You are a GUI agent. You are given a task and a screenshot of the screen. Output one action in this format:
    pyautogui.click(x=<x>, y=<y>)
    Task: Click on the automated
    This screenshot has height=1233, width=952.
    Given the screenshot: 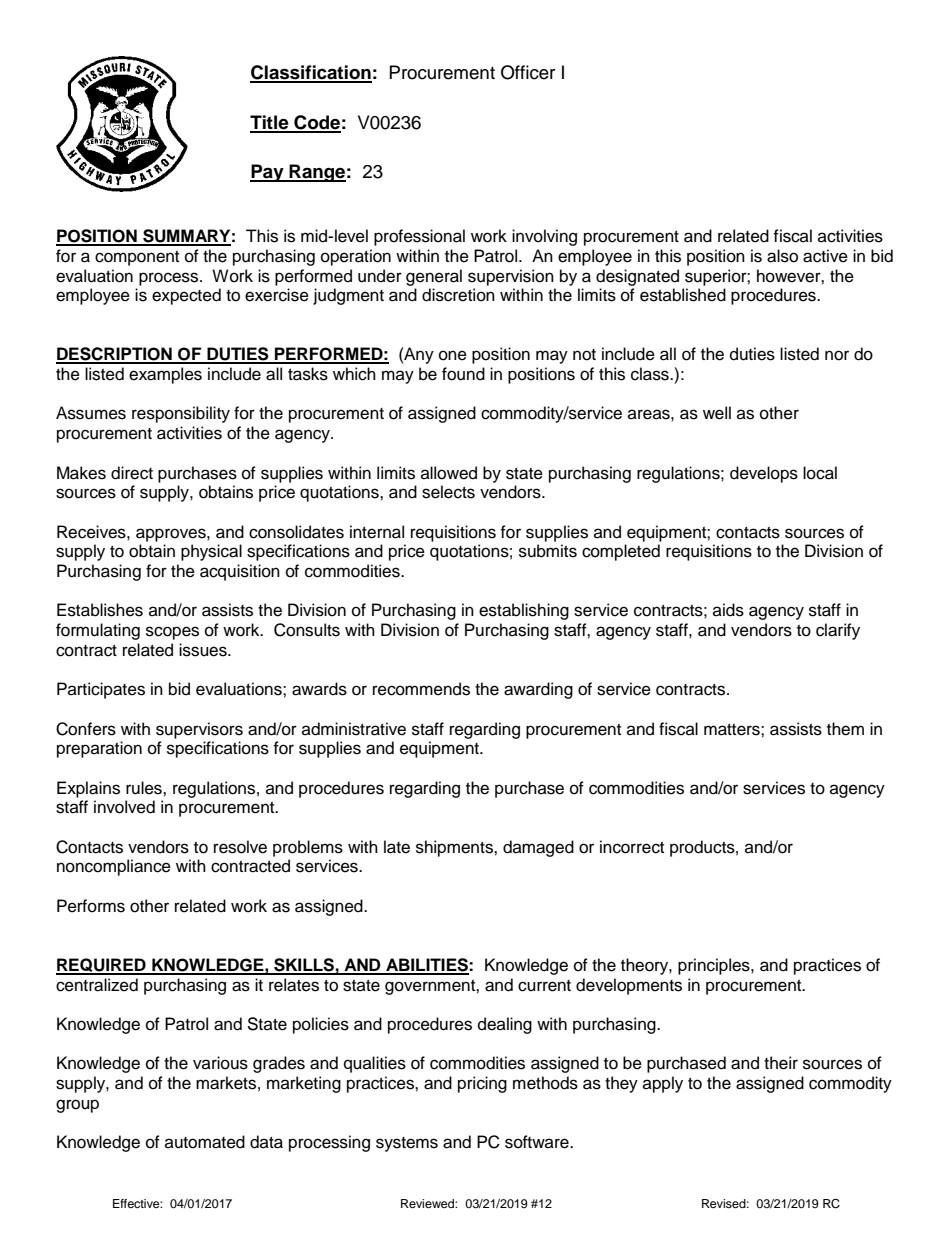 What is the action you would take?
    pyautogui.click(x=205, y=1142)
